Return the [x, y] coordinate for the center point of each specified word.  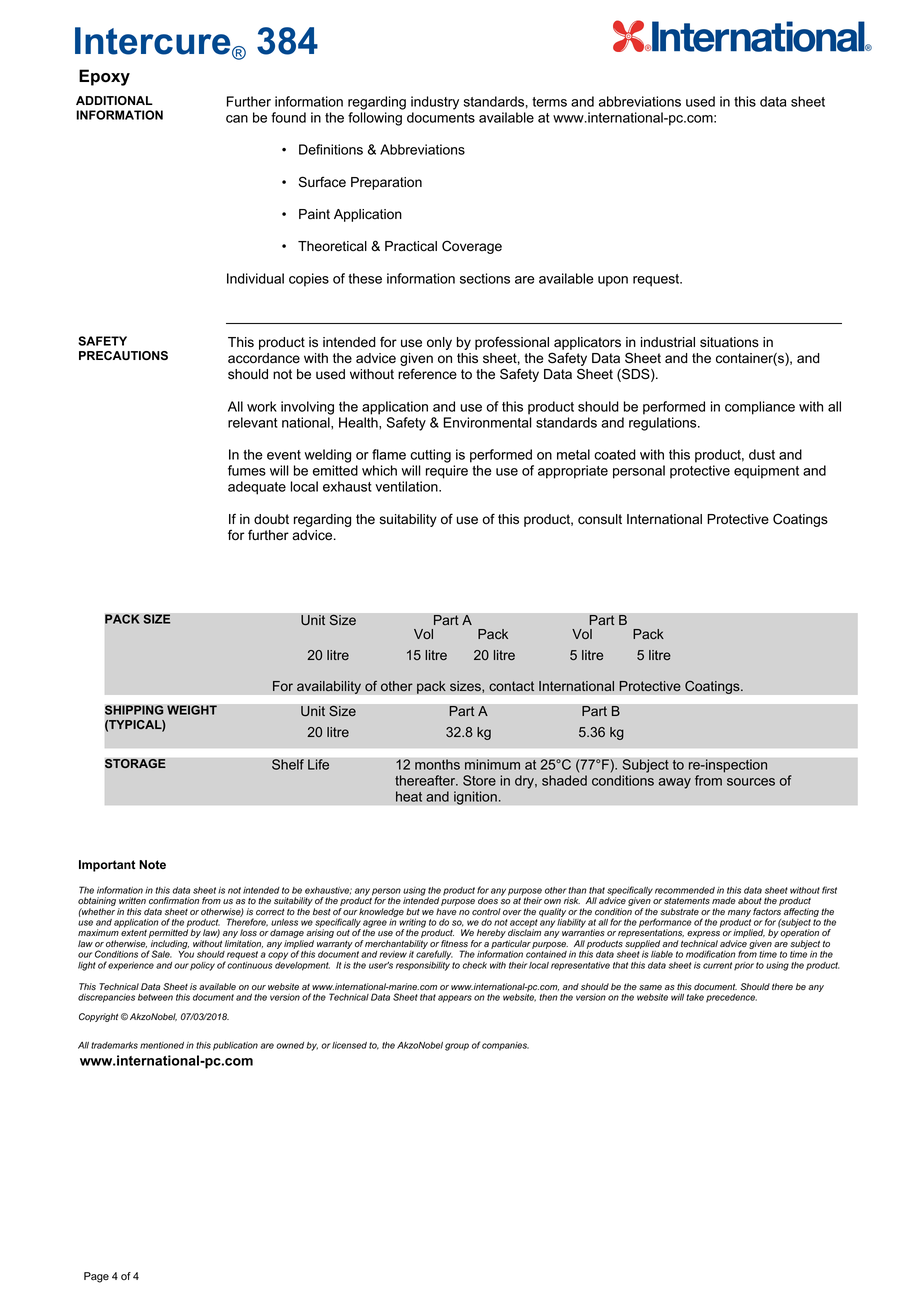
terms [549, 102]
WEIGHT [192, 710]
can [237, 119]
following [375, 119]
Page [96, 1277]
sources [751, 782]
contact [511, 686]
